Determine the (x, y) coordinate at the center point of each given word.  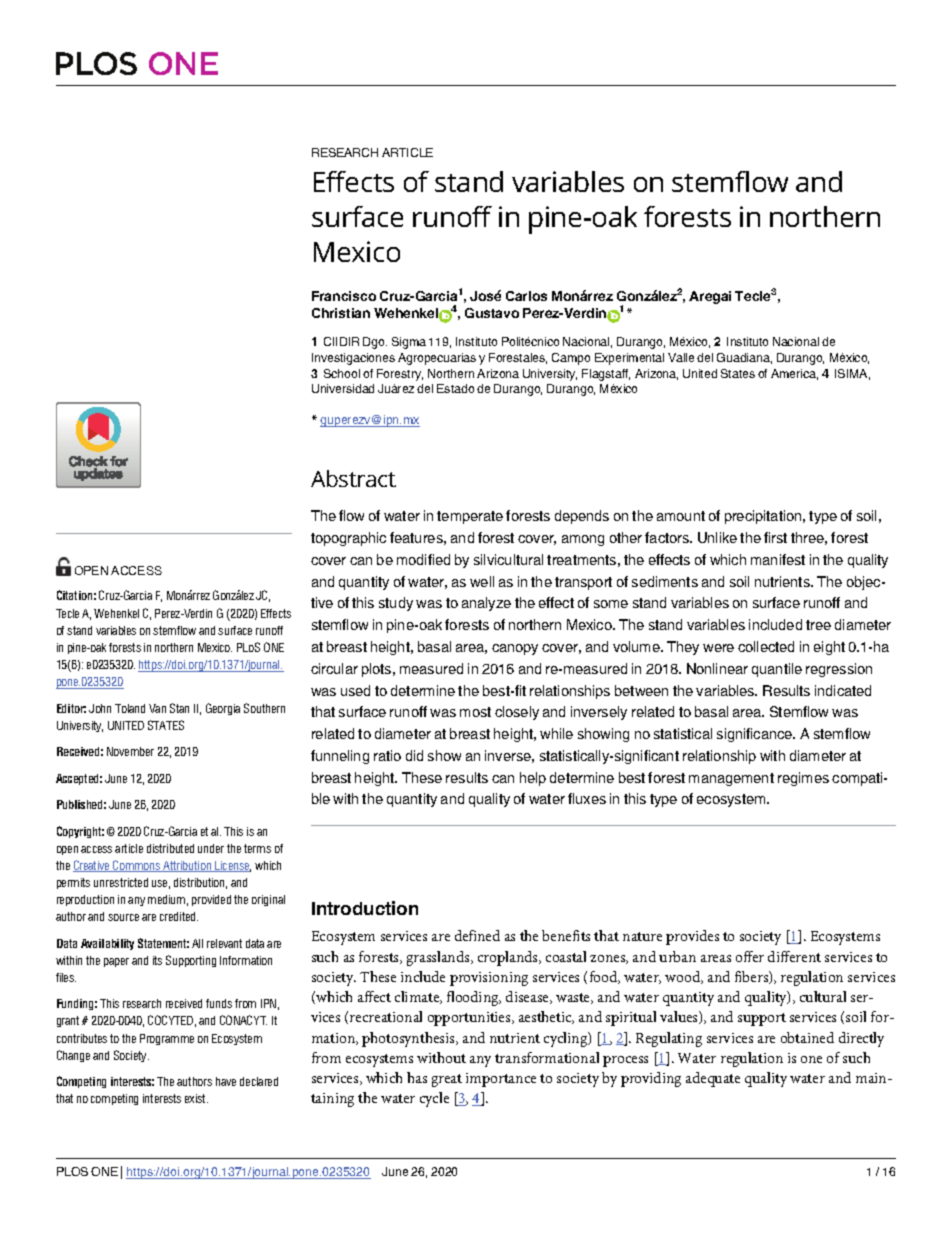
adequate (713, 1079)
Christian (341, 313)
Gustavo (492, 313)
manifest (778, 559)
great (447, 1080)
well (482, 581)
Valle (681, 357)
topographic (348, 539)
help (533, 779)
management (731, 779)
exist (196, 1098)
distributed (170, 848)
